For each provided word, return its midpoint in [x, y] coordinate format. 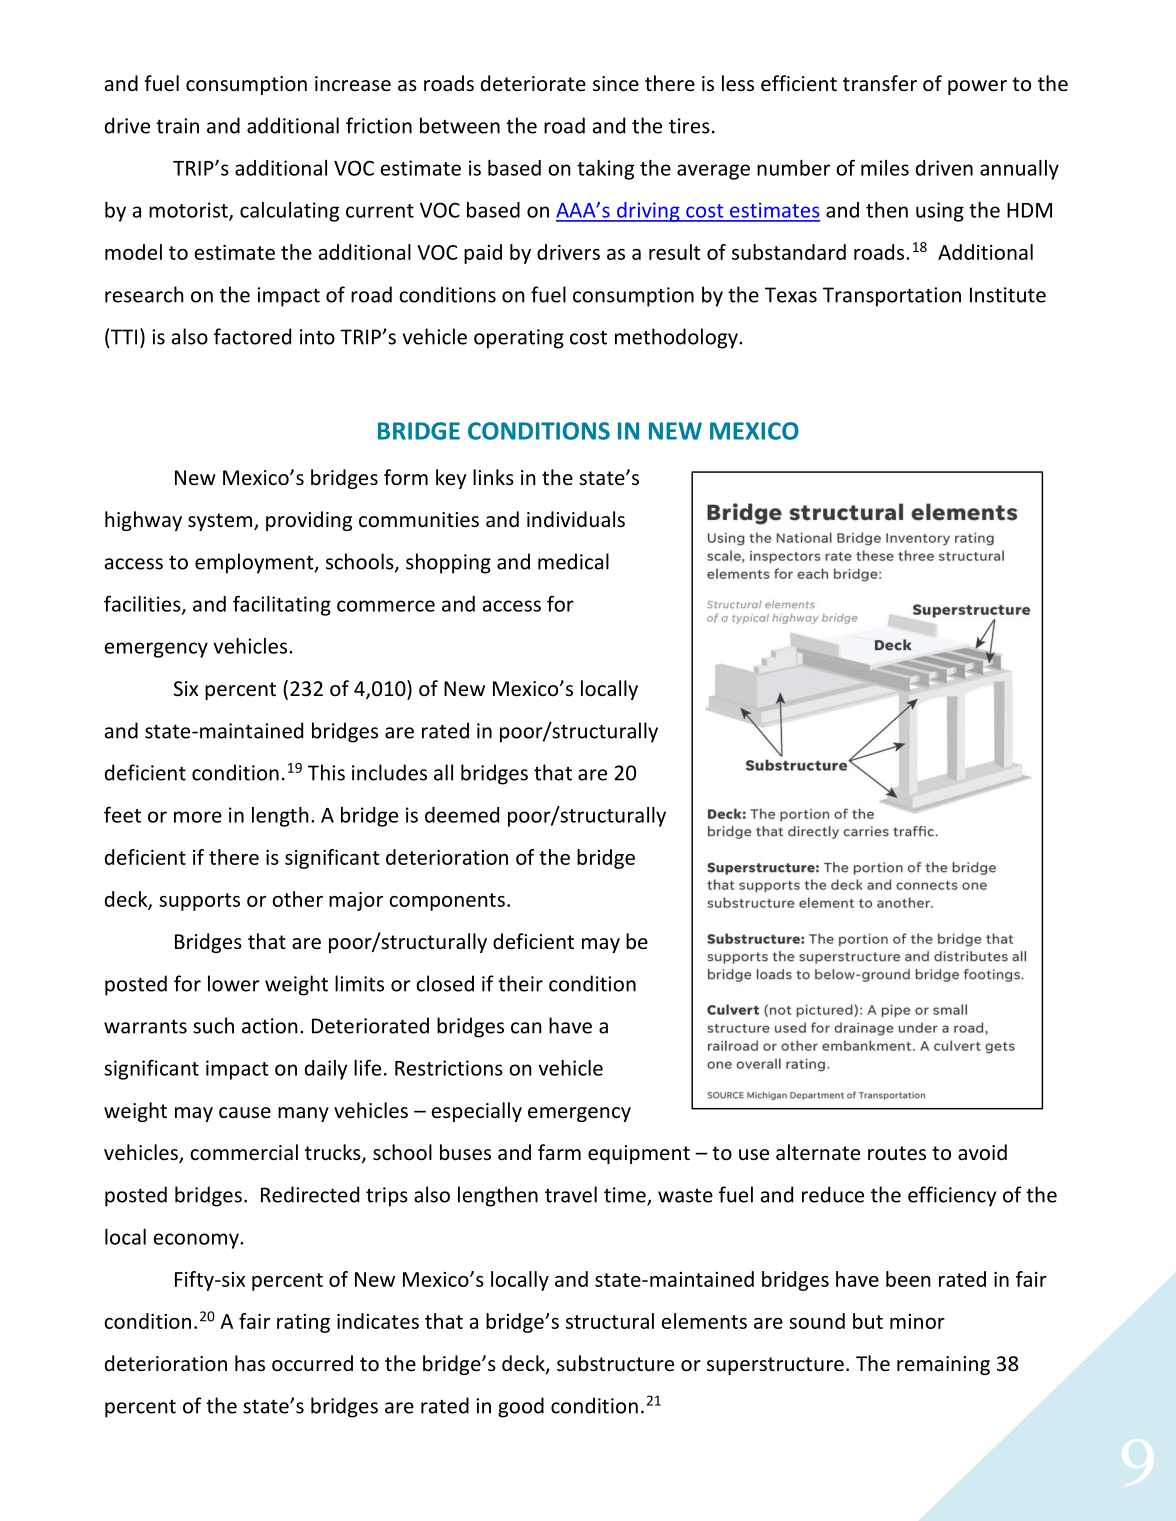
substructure [615, 1363]
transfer [880, 83]
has [250, 1363]
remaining [943, 1365]
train [177, 126]
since [616, 83]
